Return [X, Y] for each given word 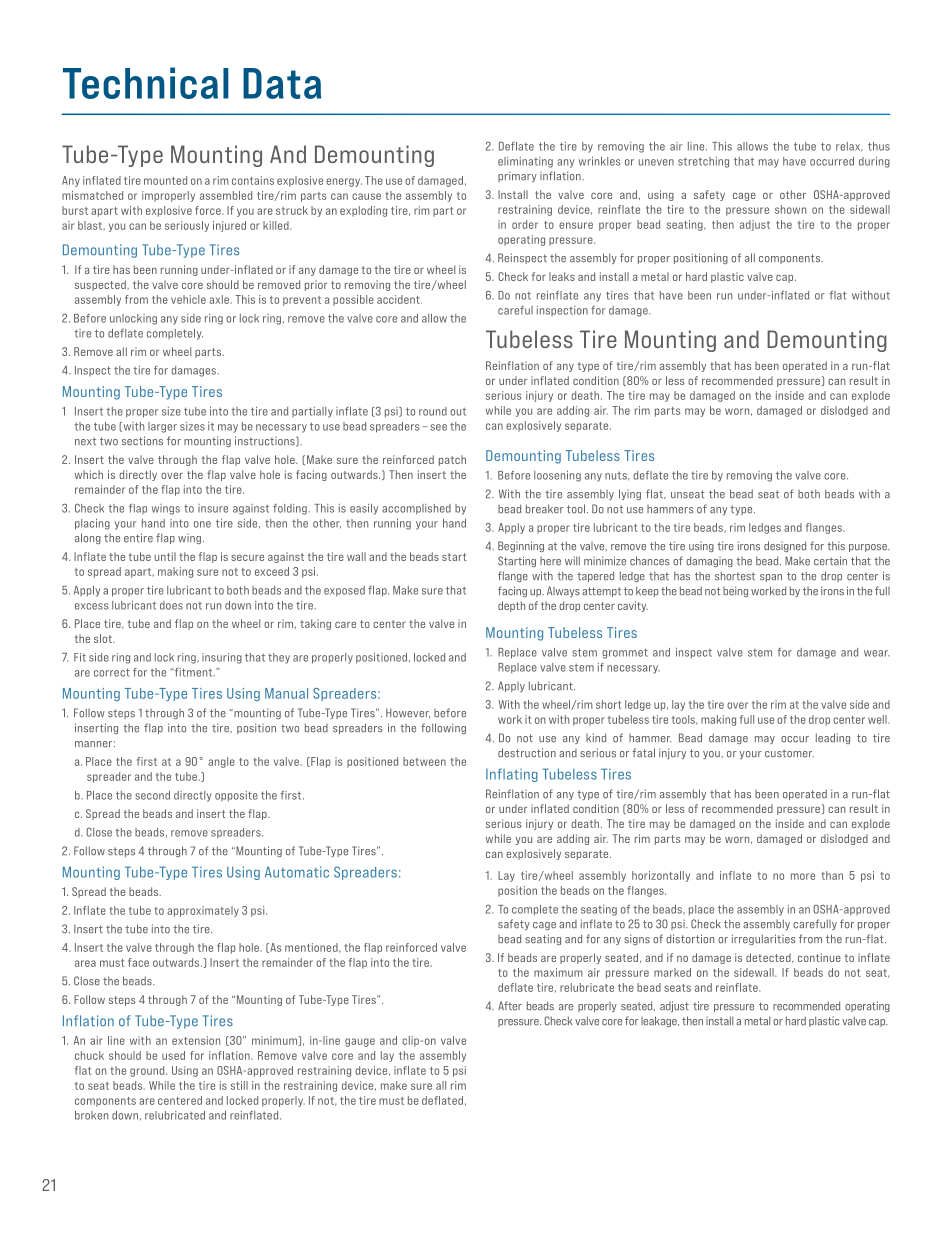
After [510, 1006]
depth [511, 606]
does [171, 605]
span [771, 578]
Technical [146, 83]
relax [849, 147]
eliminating [525, 162]
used [173, 1055]
